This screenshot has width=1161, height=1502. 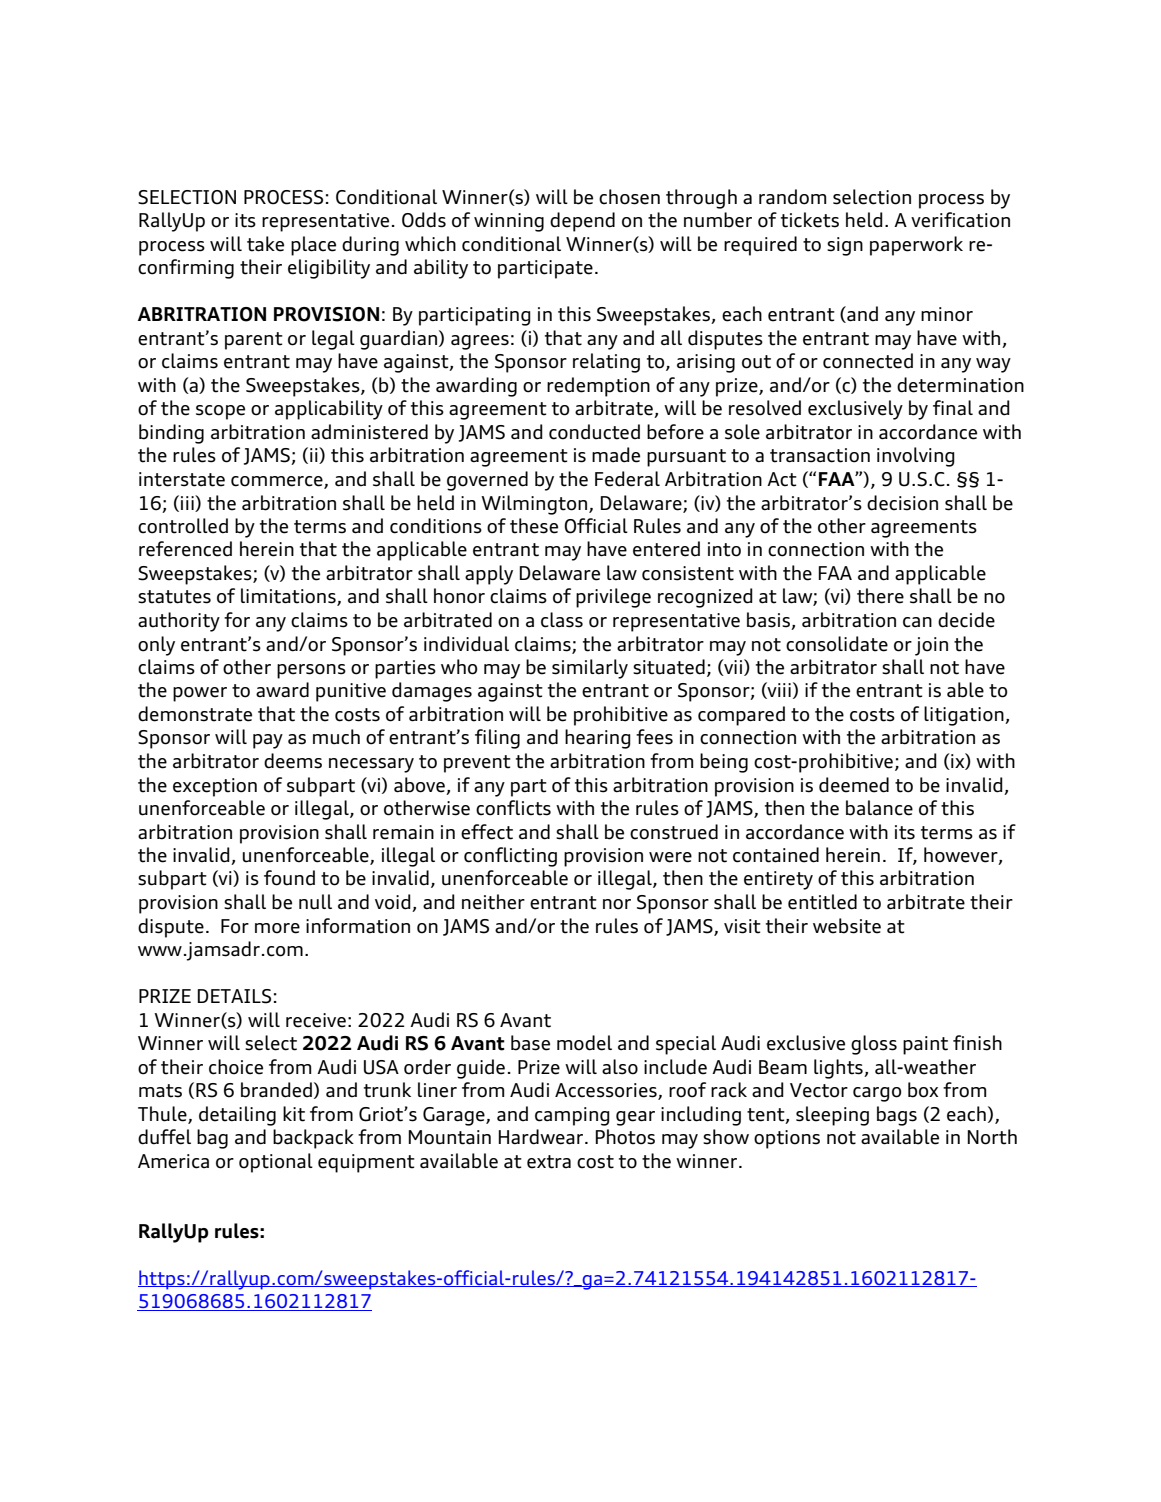 What do you see at coordinates (582, 222) in the screenshot?
I see `depend` at bounding box center [582, 222].
